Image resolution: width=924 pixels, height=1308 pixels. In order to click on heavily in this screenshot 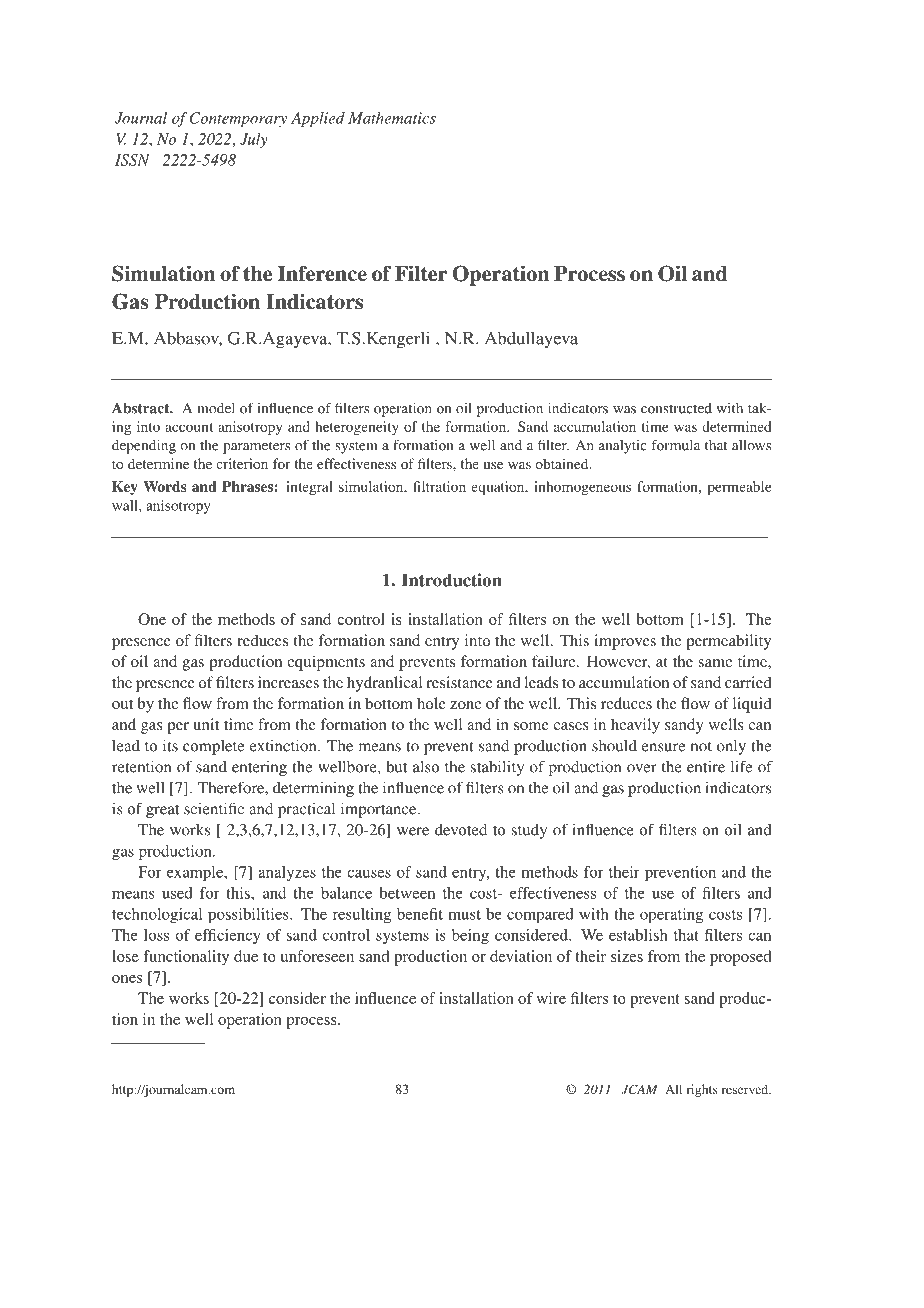, I will do `click(635, 726)`.
